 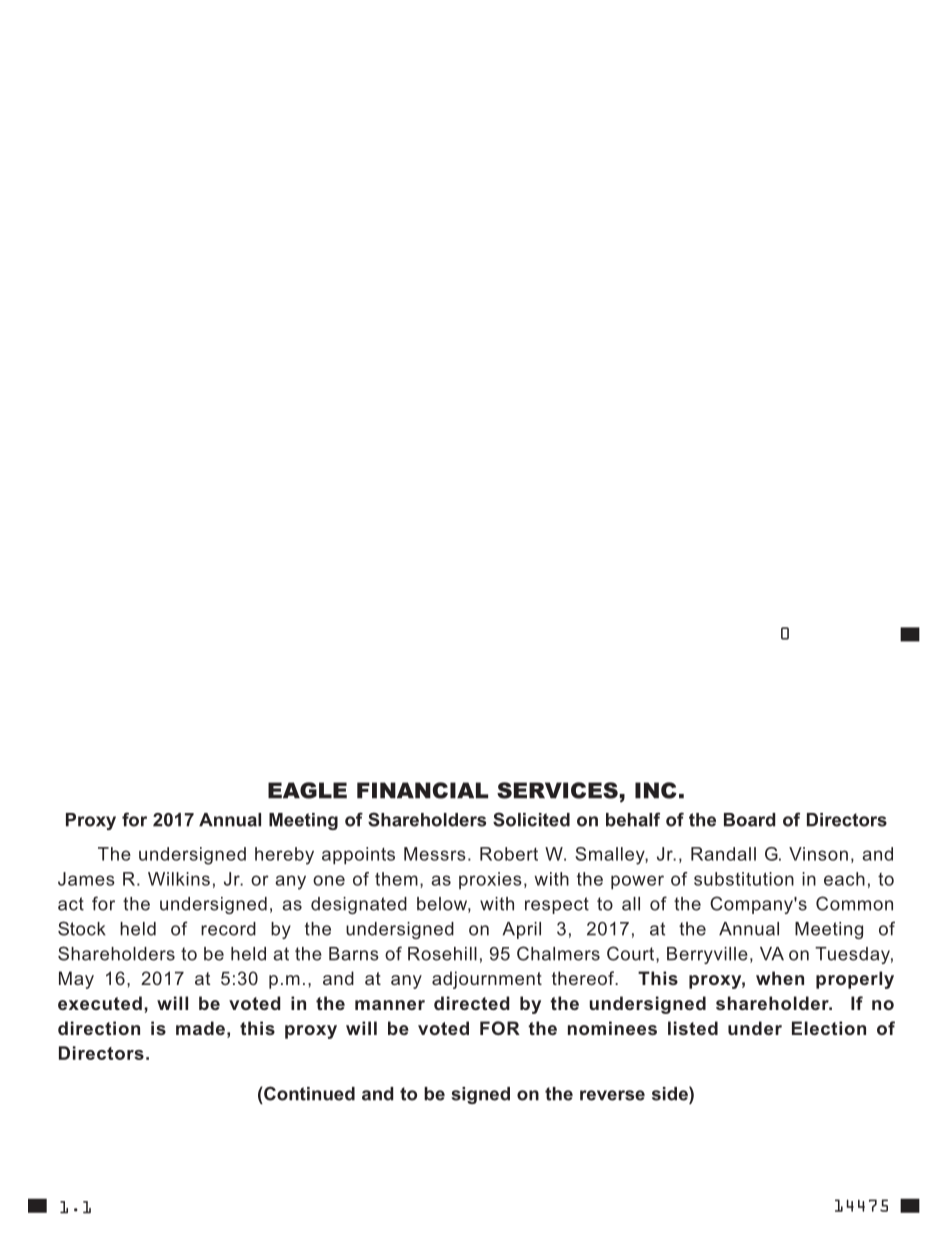 What do you see at coordinates (557, 790) in the document?
I see `SERVICES` at bounding box center [557, 790].
